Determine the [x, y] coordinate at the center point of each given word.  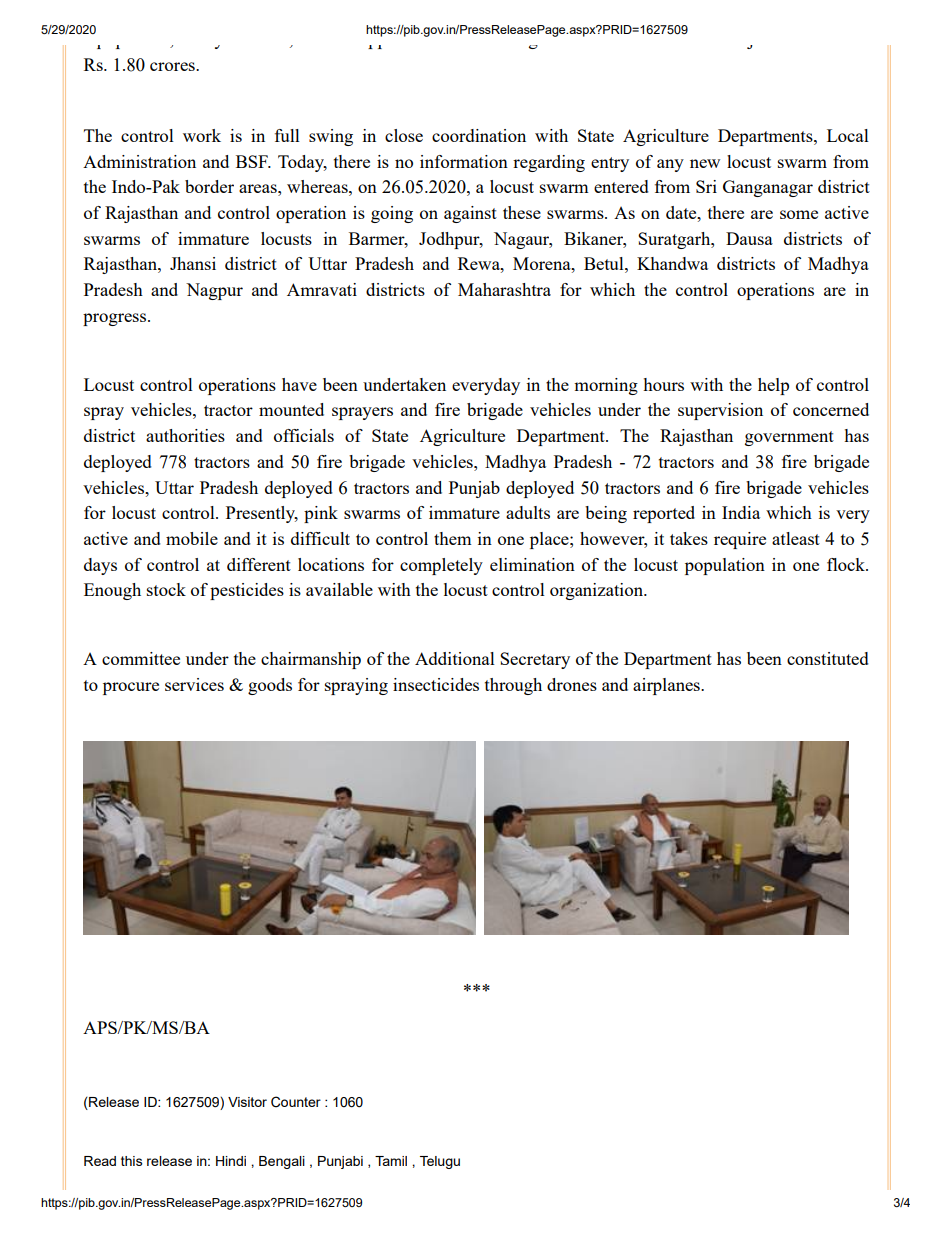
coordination [479, 135]
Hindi [231, 1161]
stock [166, 589]
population [725, 566]
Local [848, 135]
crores [173, 66]
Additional [455, 658]
